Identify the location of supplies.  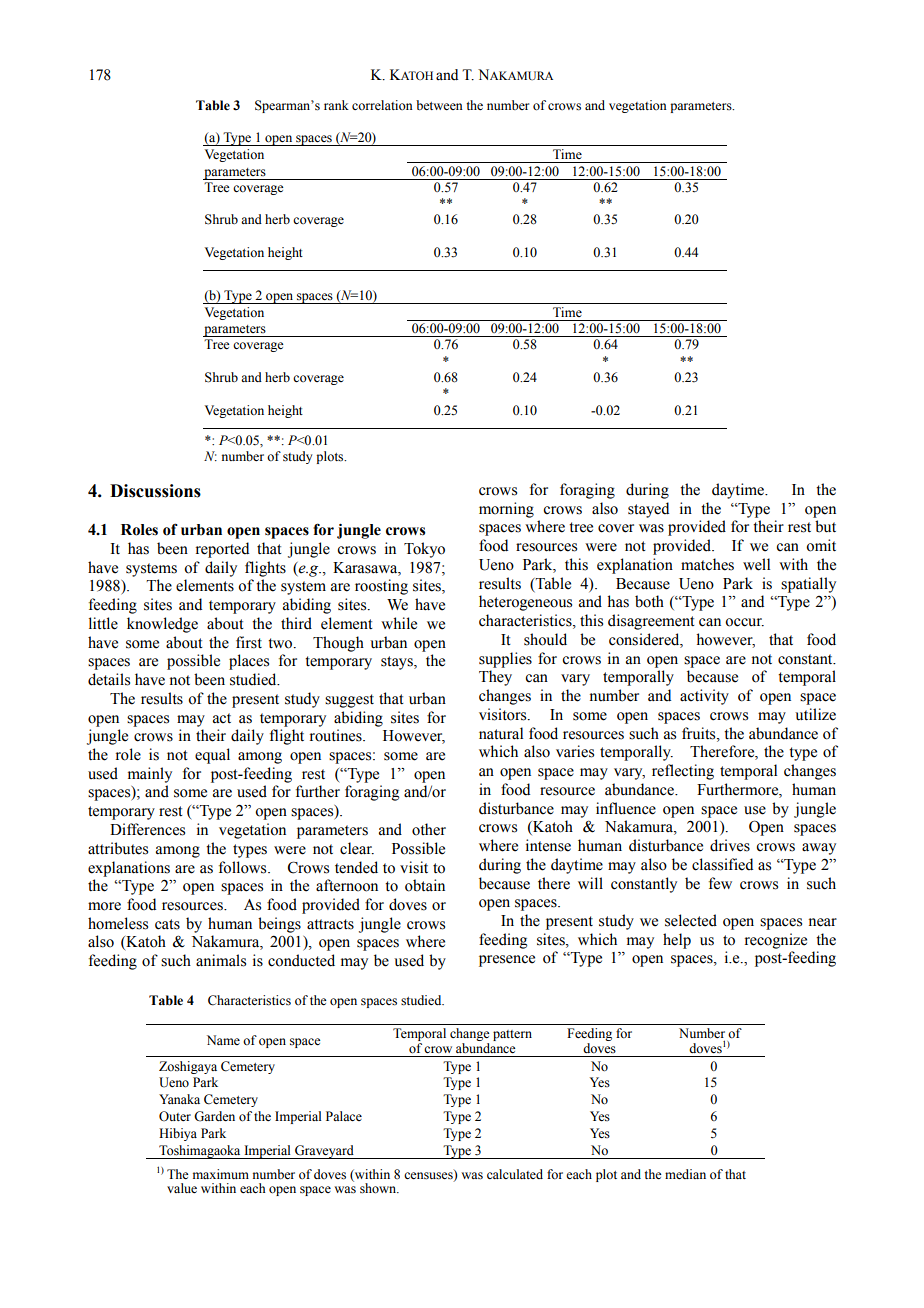
(505, 660).
